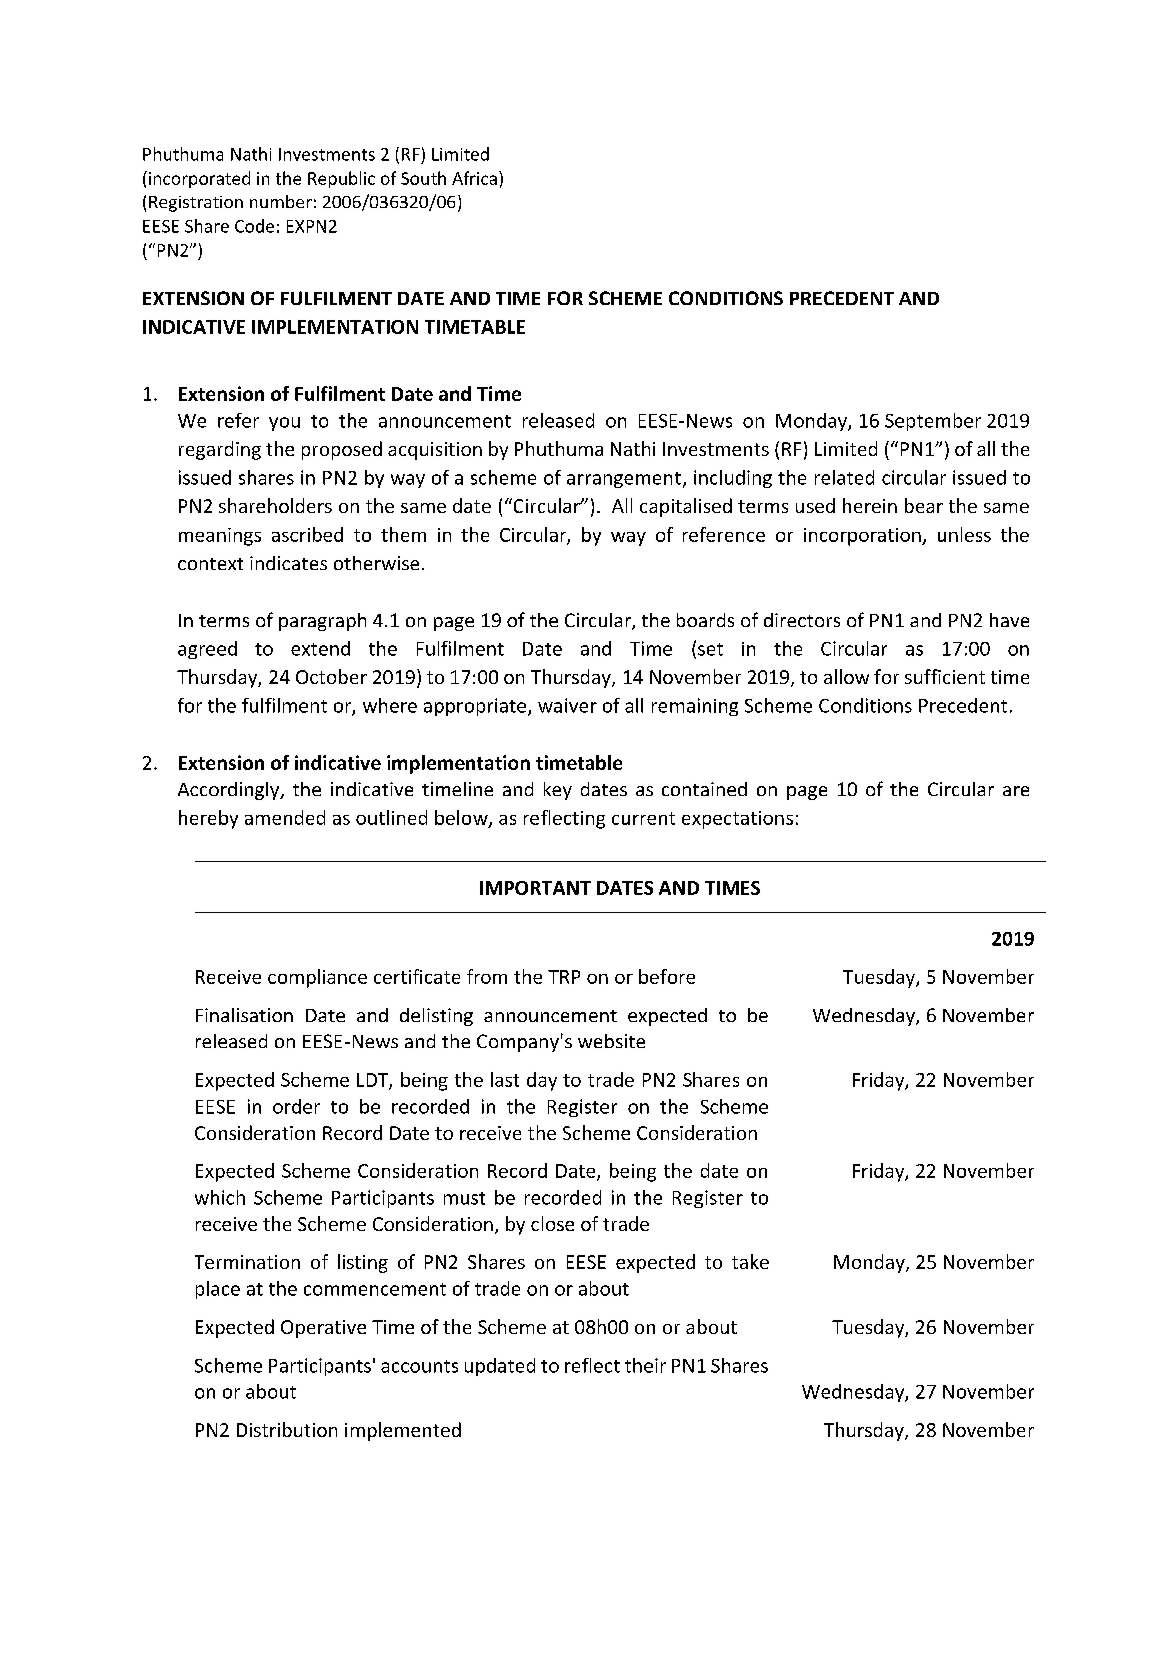 The width and height of the document is (1172, 1658). I want to click on take, so click(750, 1261).
